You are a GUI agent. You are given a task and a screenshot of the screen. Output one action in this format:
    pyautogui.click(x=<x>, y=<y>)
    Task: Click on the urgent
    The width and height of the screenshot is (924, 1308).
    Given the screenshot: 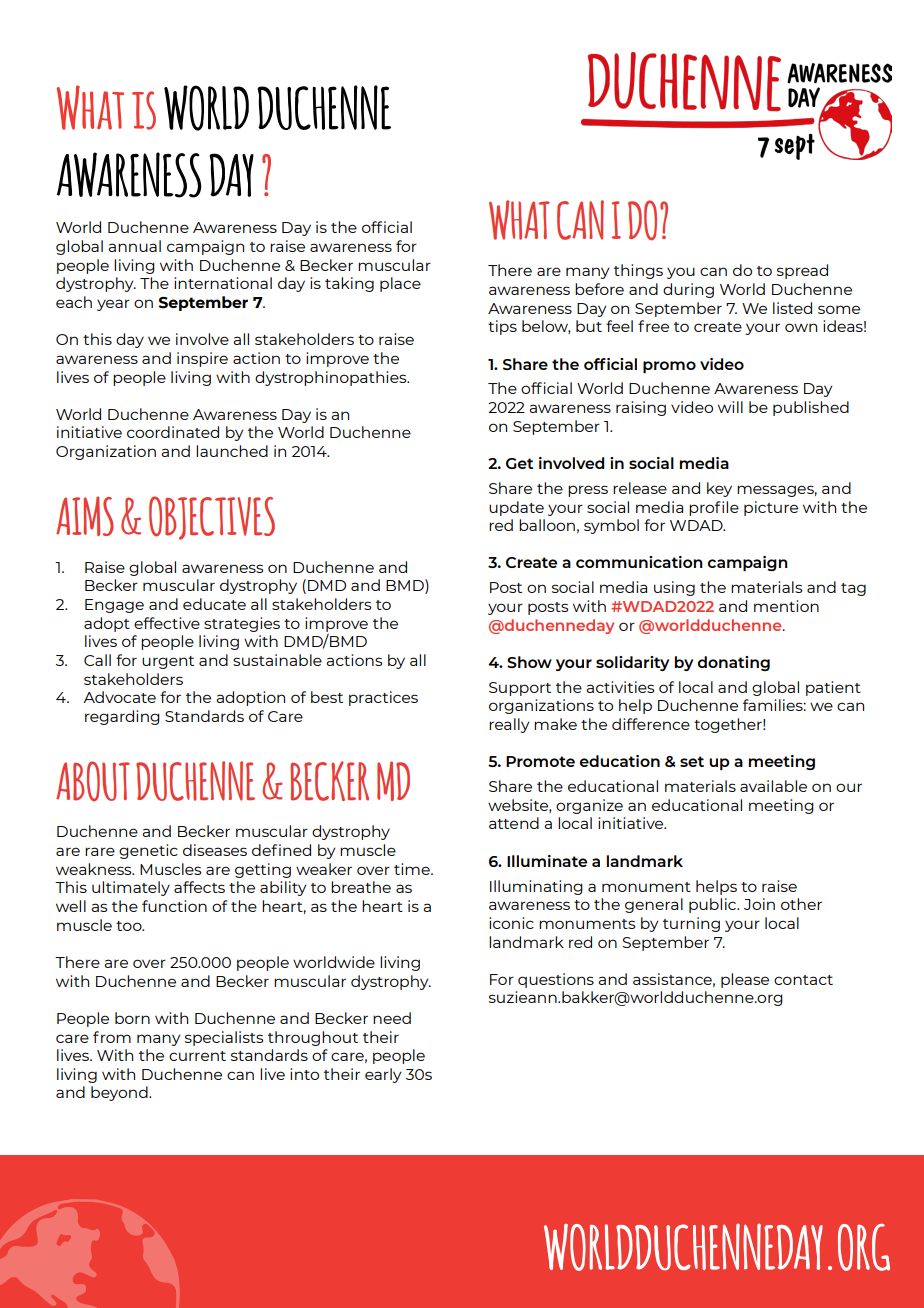 What is the action you would take?
    pyautogui.click(x=168, y=662)
